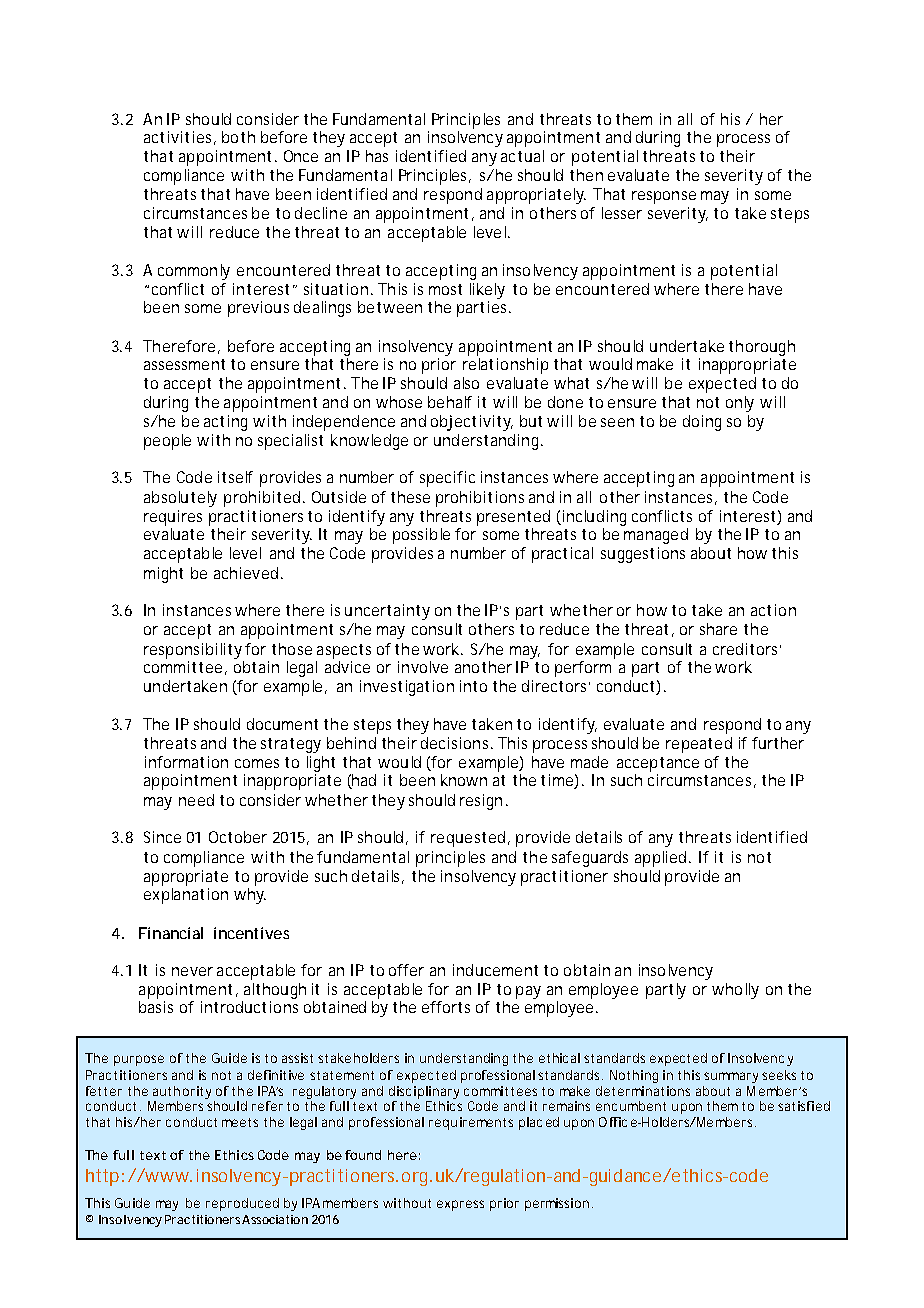  Describe the element at coordinates (238, 137) in the screenshot. I see `both` at that location.
